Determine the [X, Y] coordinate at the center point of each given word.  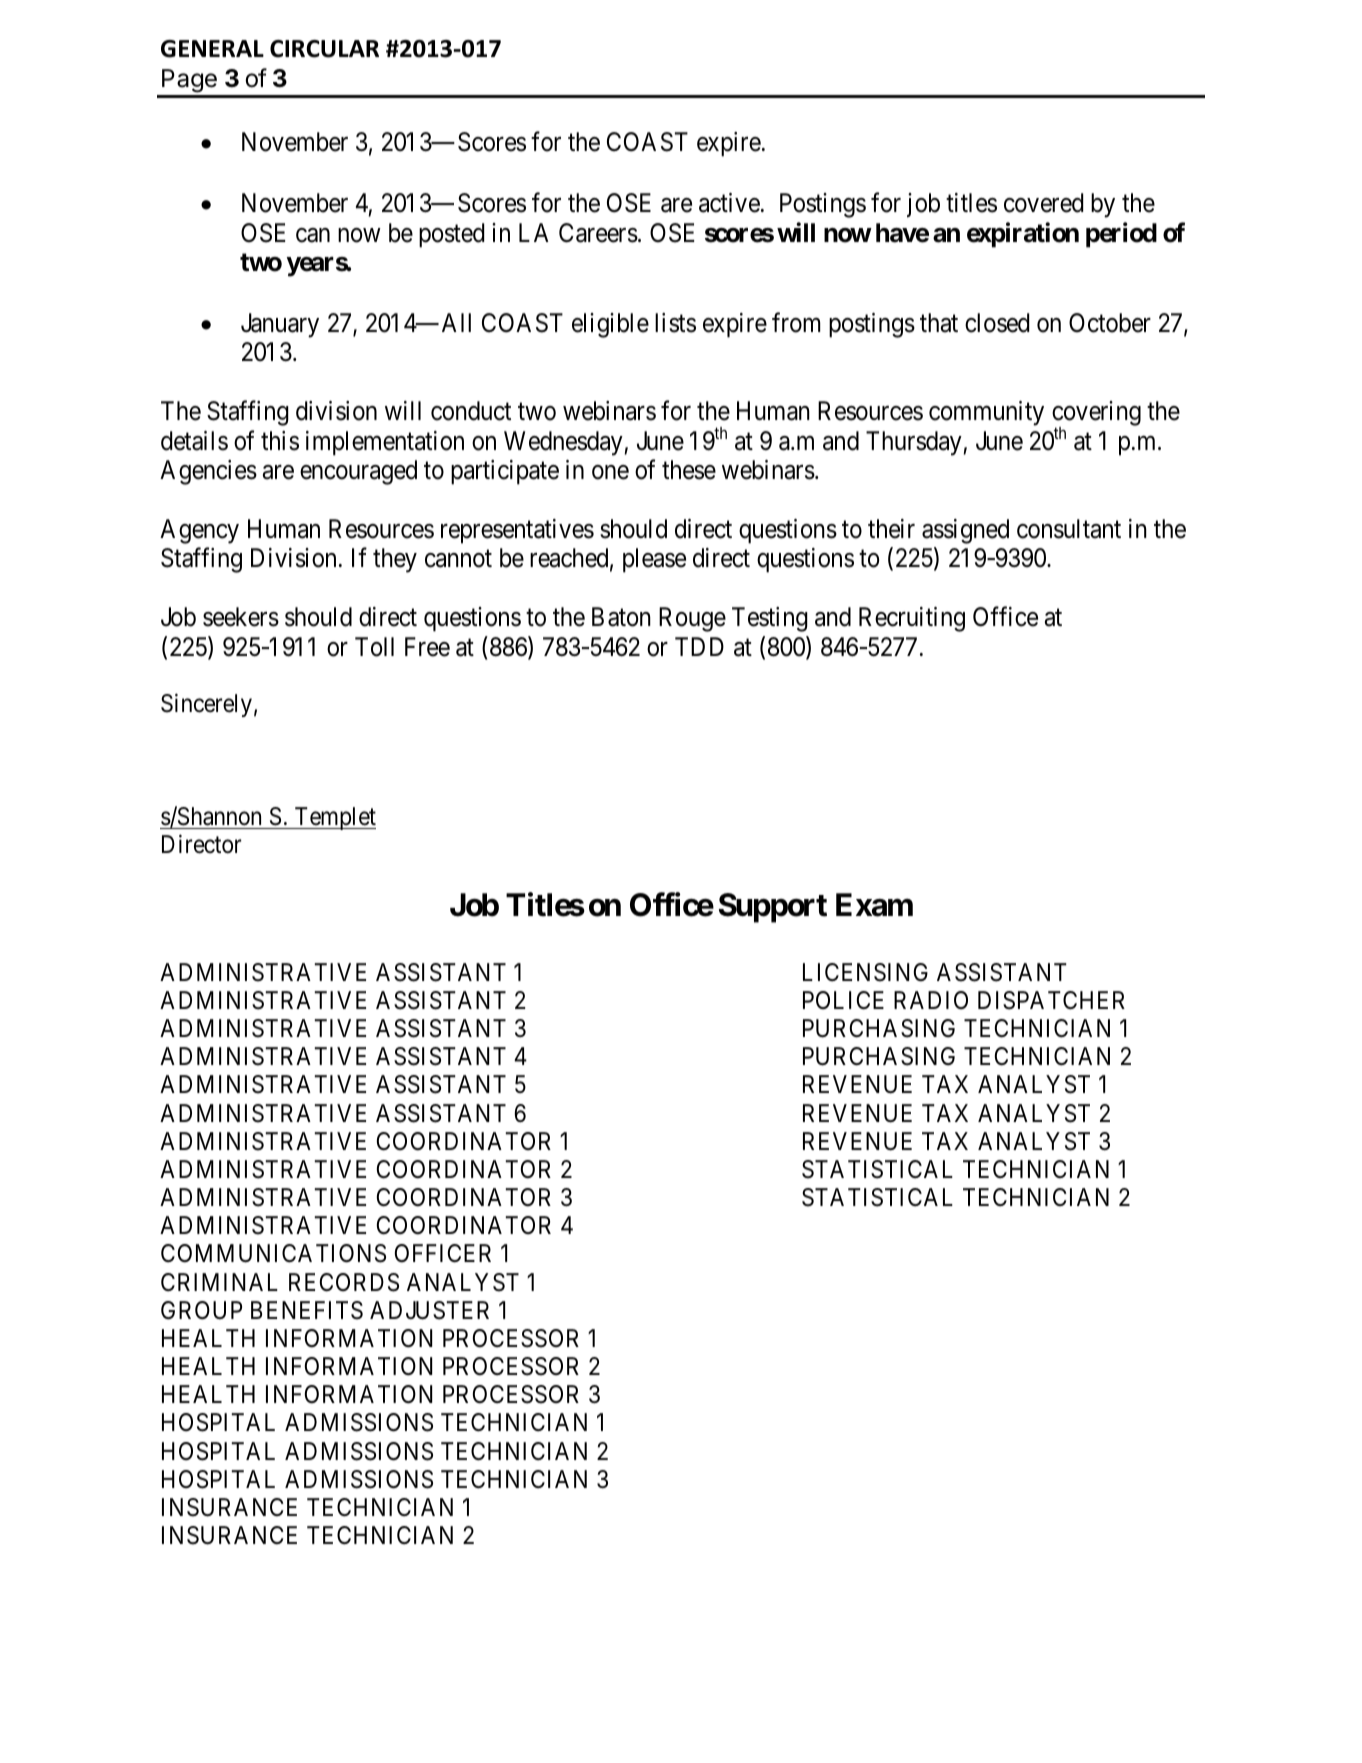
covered [1043, 203]
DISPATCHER [1051, 1000]
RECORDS [344, 1282]
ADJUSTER [429, 1310]
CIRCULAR [324, 49]
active [729, 203]
